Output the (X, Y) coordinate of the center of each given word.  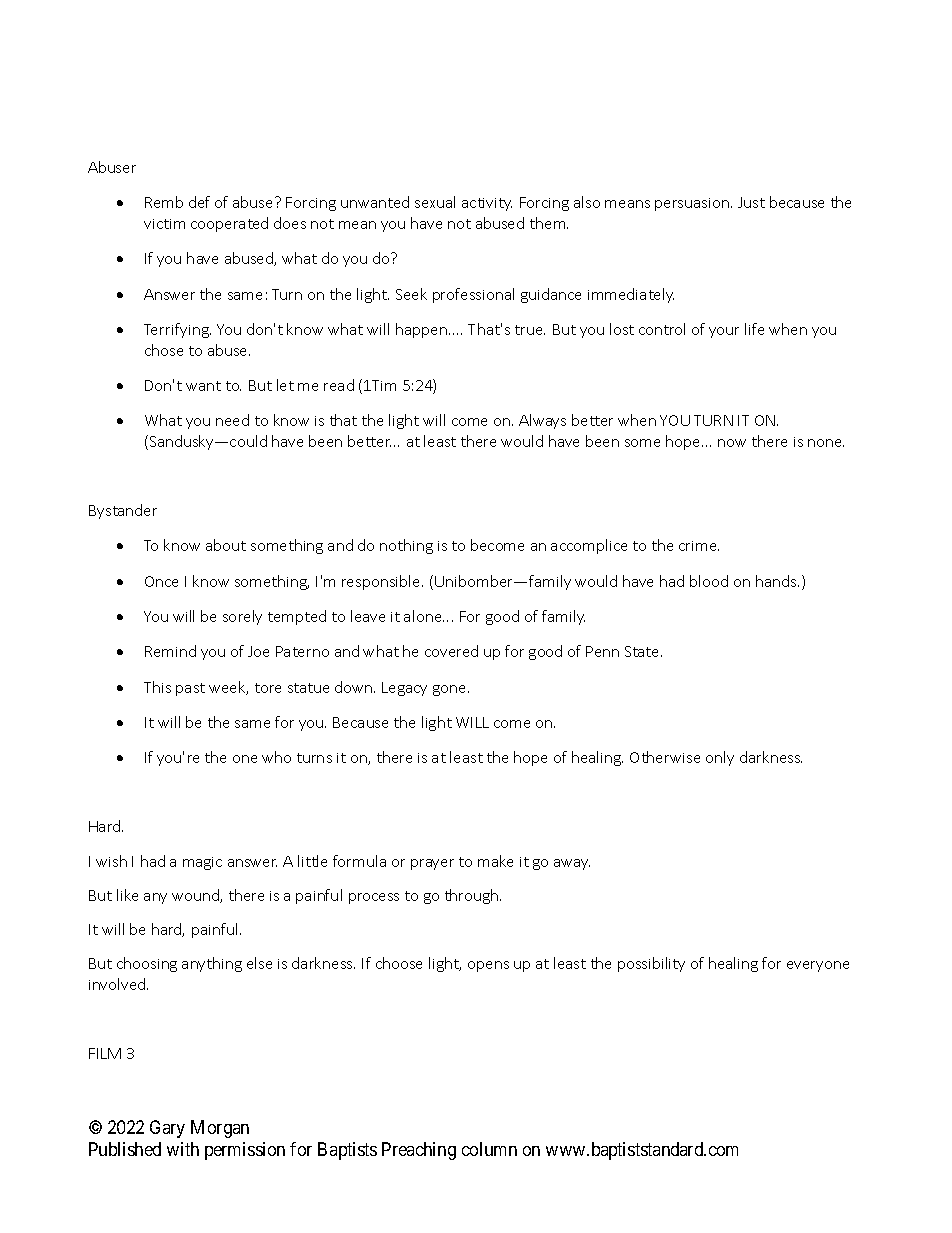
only (720, 758)
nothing (406, 546)
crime (699, 546)
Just (751, 202)
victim (164, 224)
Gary (167, 1129)
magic (202, 863)
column (489, 1149)
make (495, 861)
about (226, 545)
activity (487, 204)
